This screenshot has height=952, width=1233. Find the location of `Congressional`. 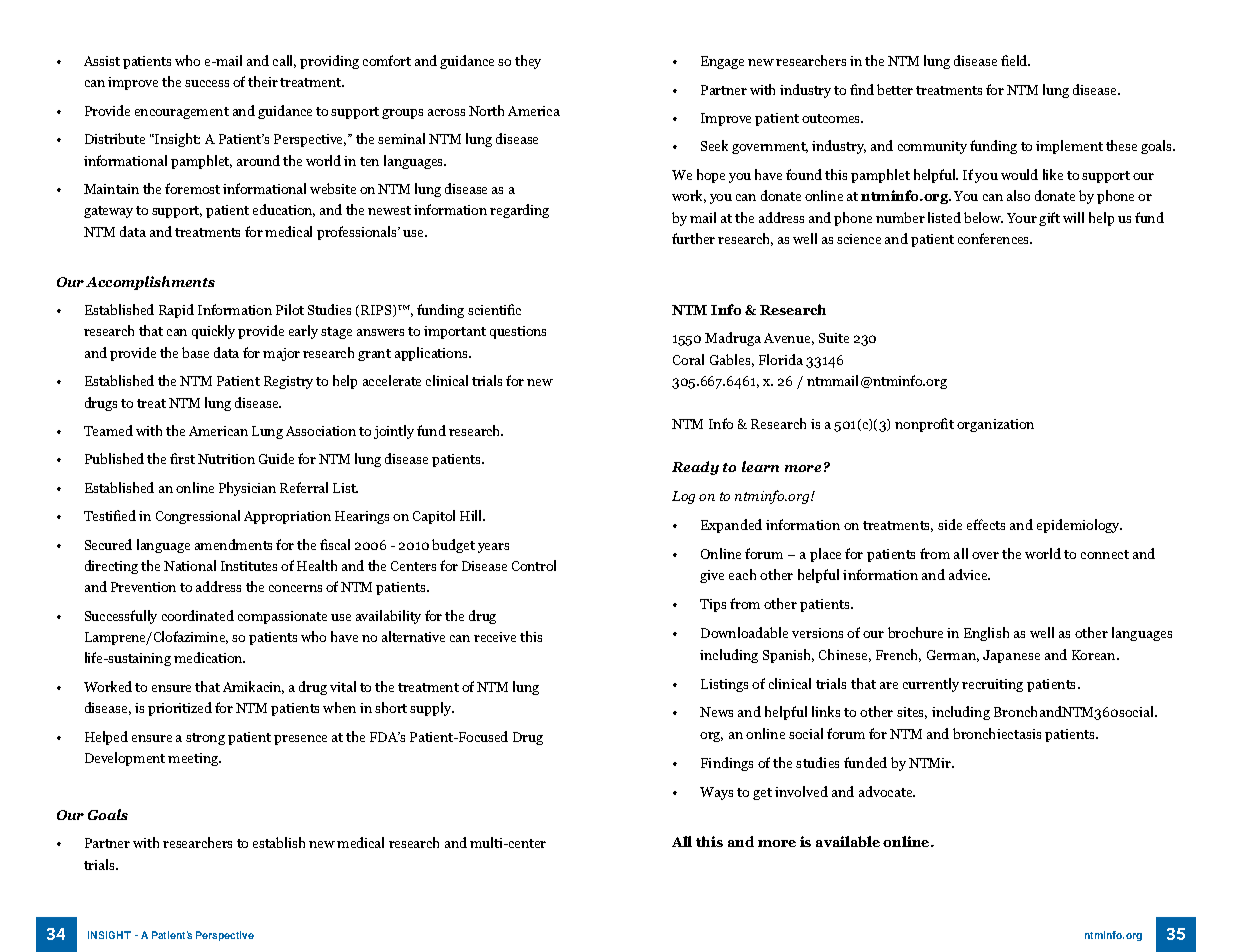

Congressional is located at coordinates (198, 517).
